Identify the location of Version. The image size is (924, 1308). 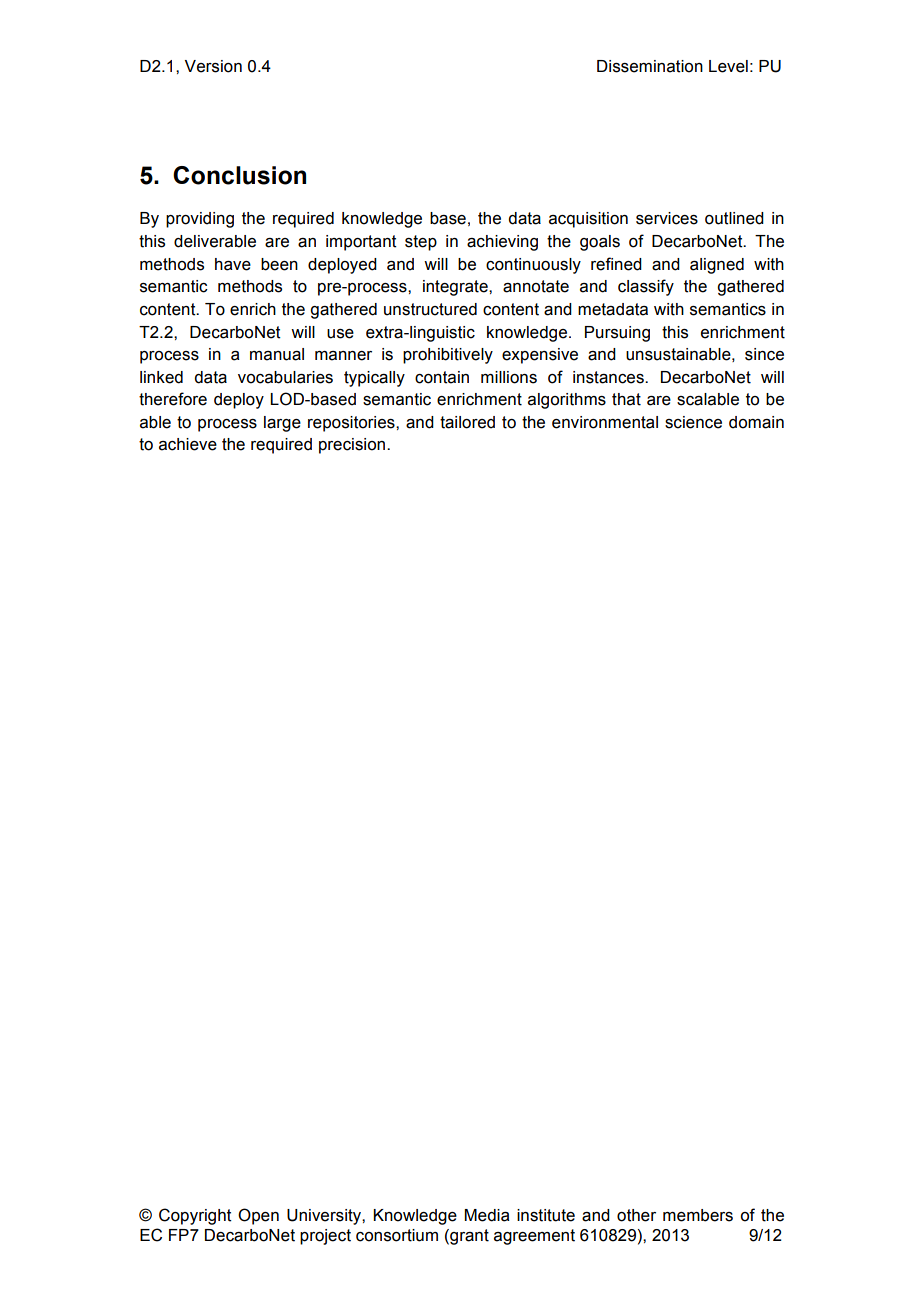
(213, 66).
